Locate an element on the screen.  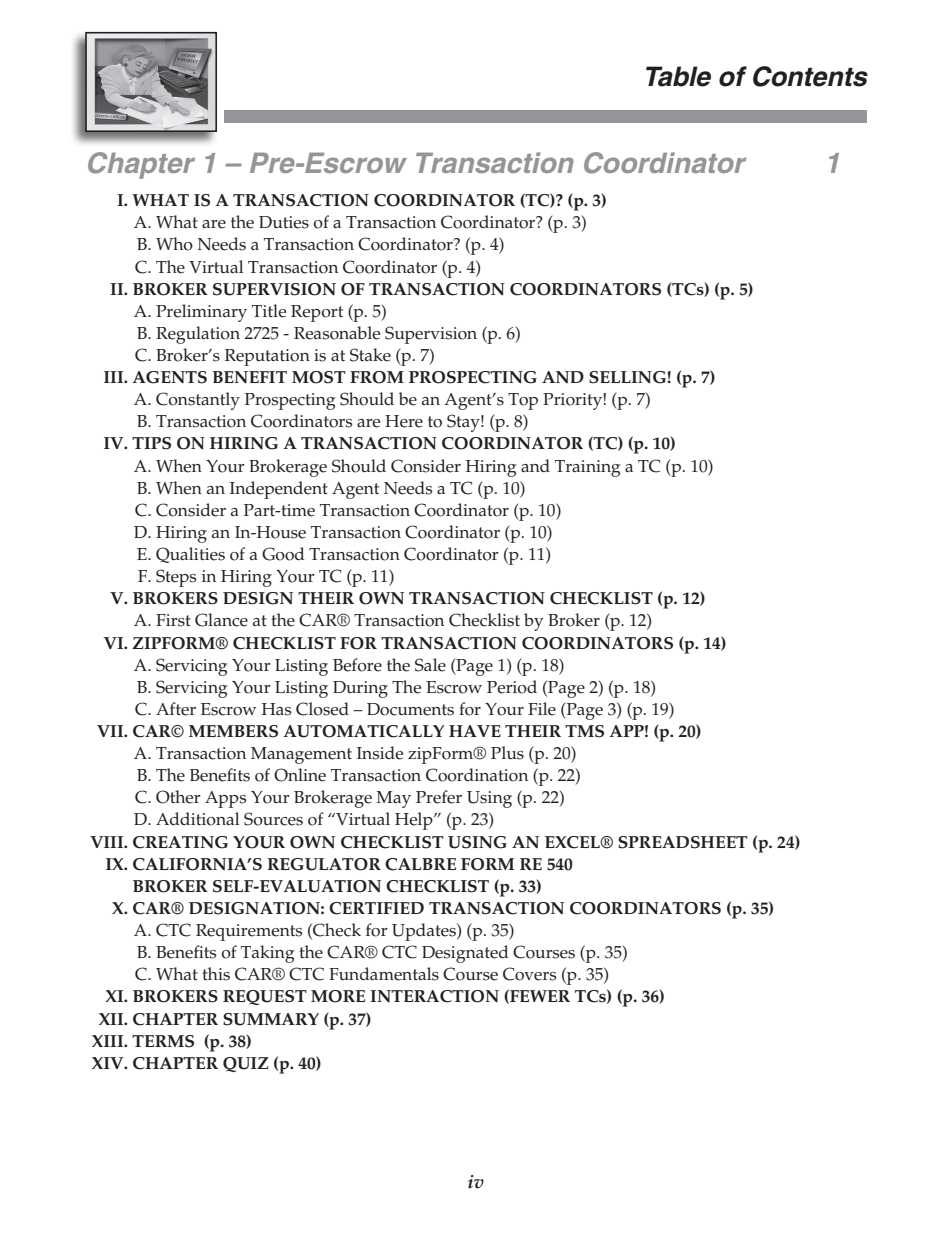
Regulation is located at coordinates (198, 335).
